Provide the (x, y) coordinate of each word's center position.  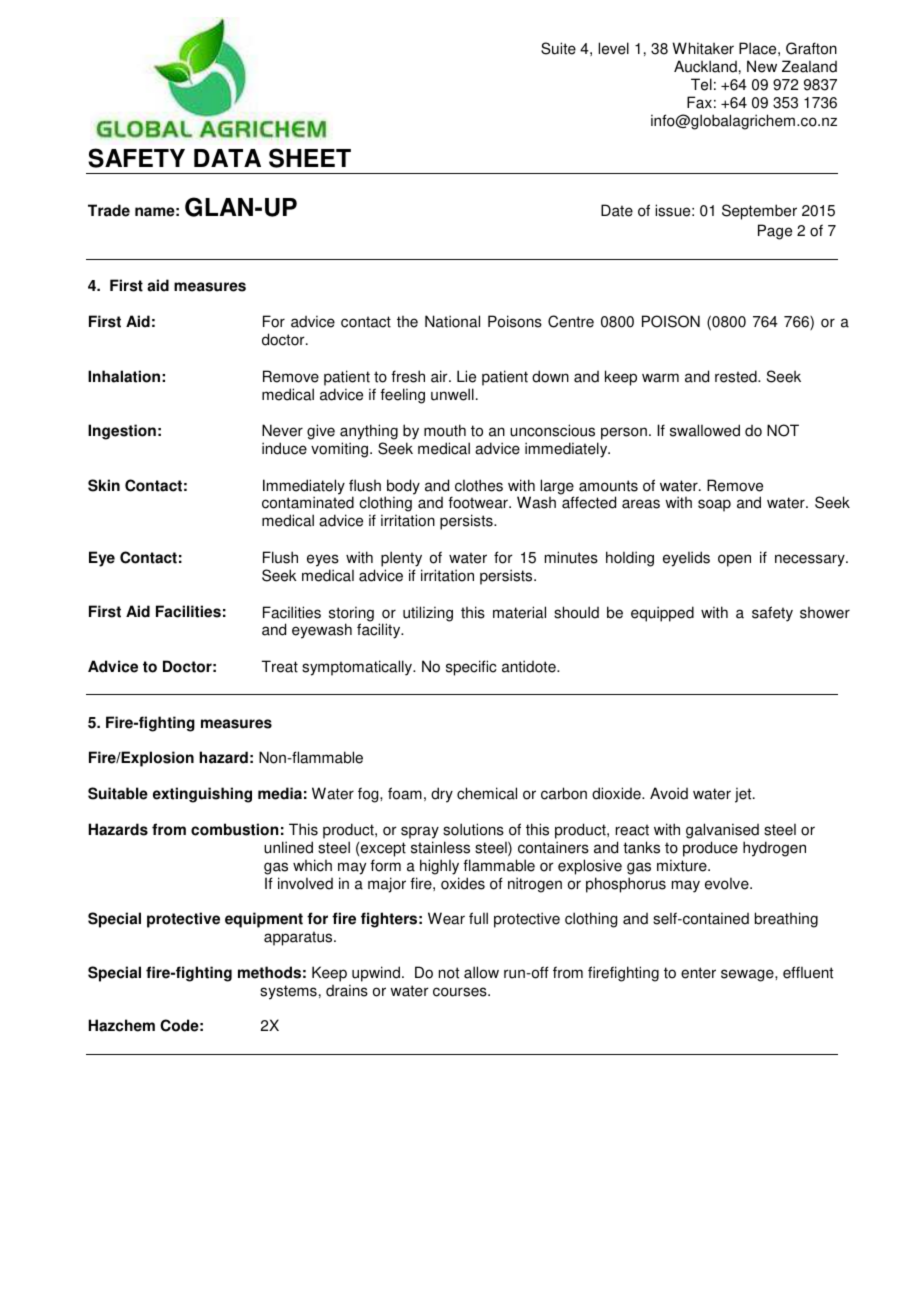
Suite (558, 48)
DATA (227, 158)
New (762, 66)
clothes (479, 485)
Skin (104, 485)
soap (714, 505)
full (478, 918)
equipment (264, 920)
